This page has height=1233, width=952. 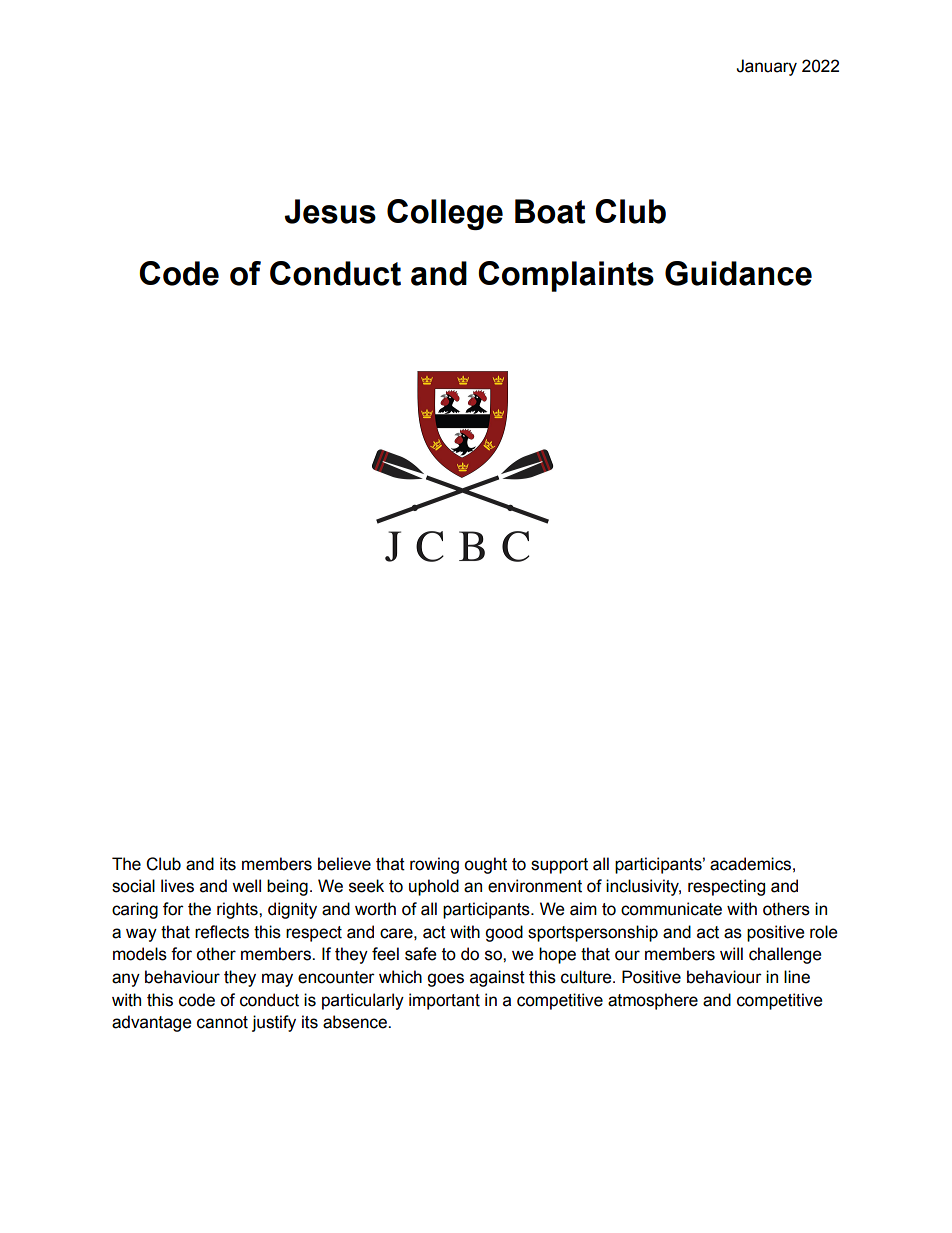 What do you see at coordinates (738, 273) in the page?
I see `Guidance` at bounding box center [738, 273].
